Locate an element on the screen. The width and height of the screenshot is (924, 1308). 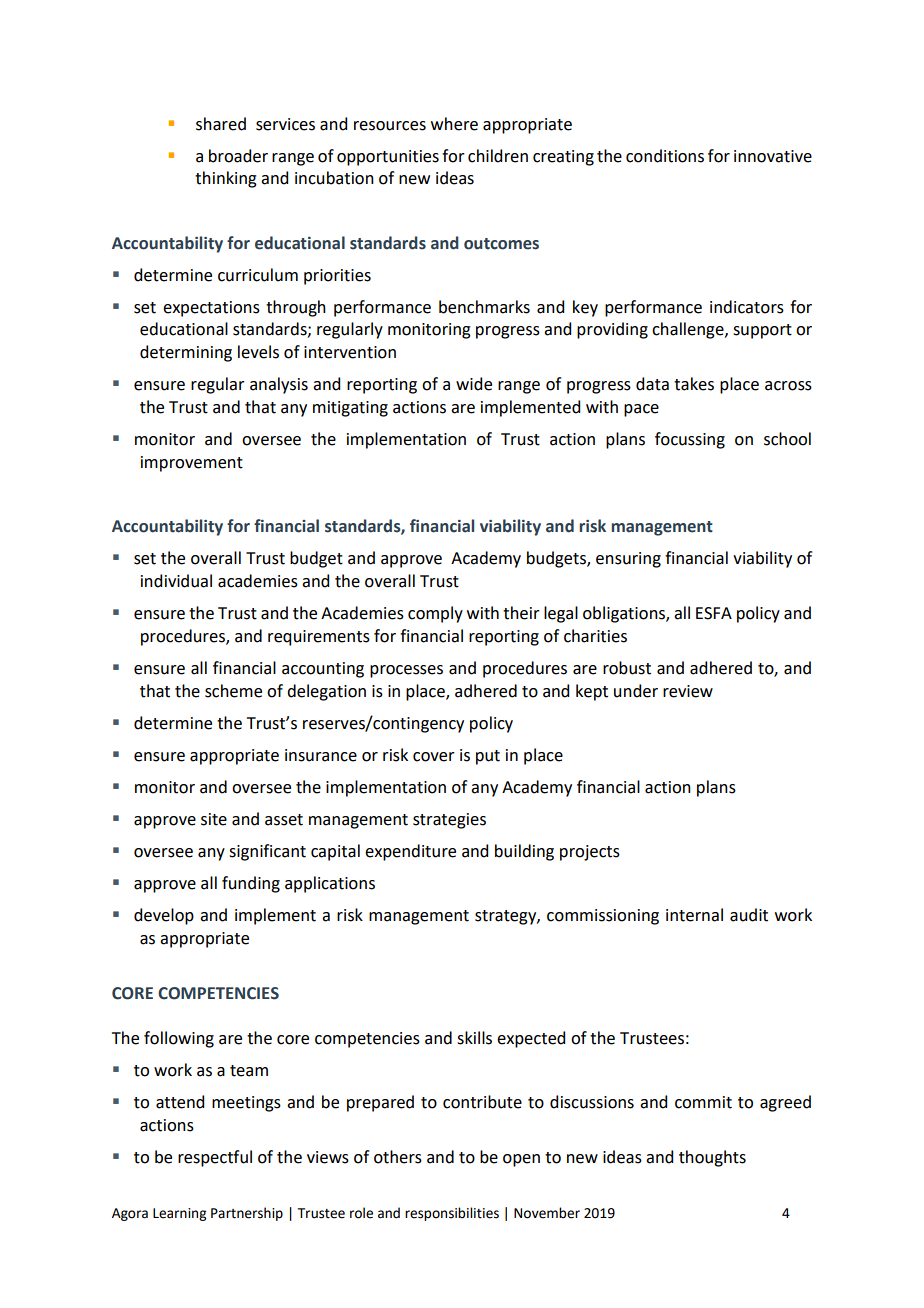
wide is located at coordinates (474, 384).
